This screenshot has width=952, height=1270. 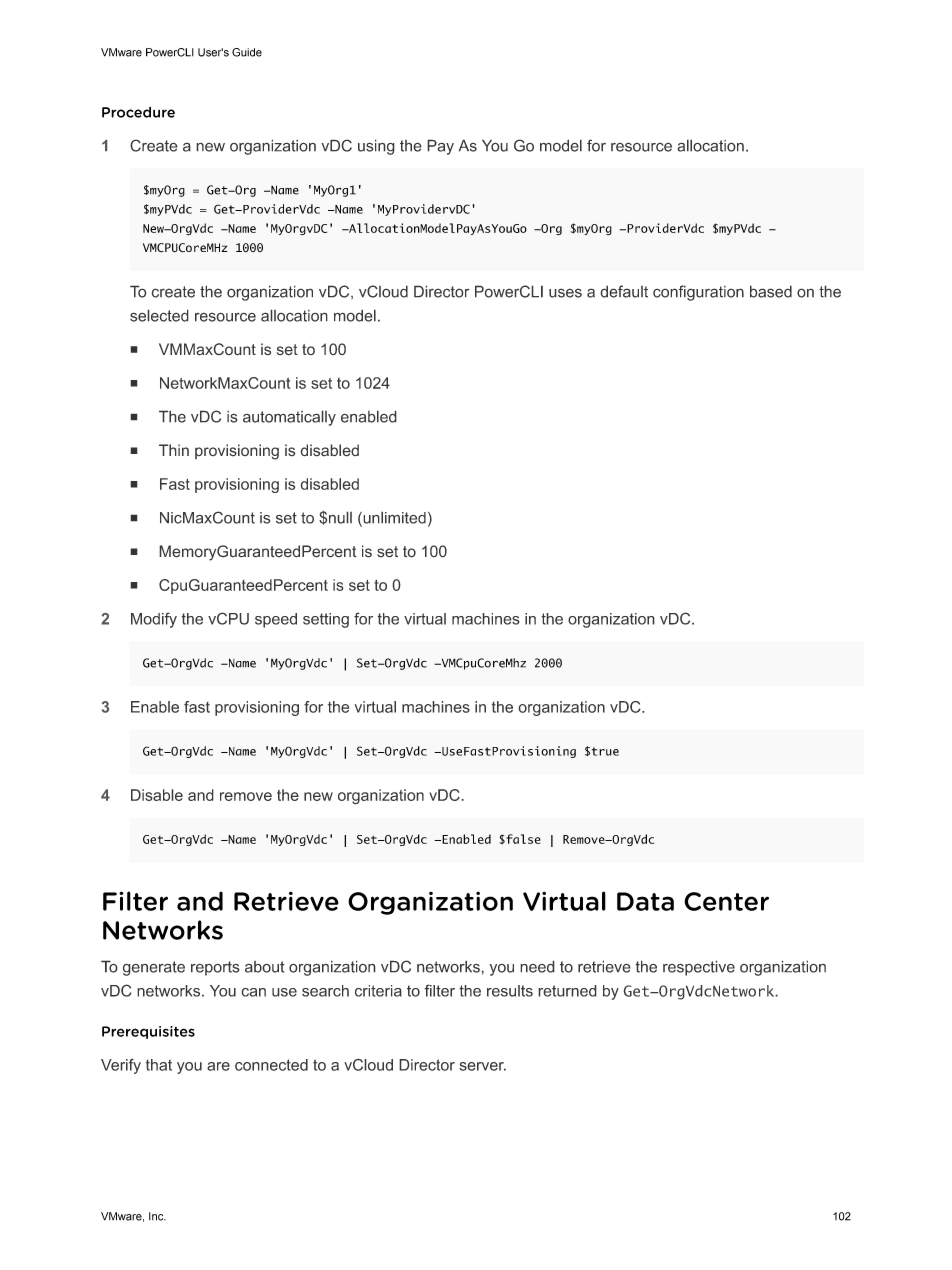 I want to click on Data, so click(x=645, y=901).
